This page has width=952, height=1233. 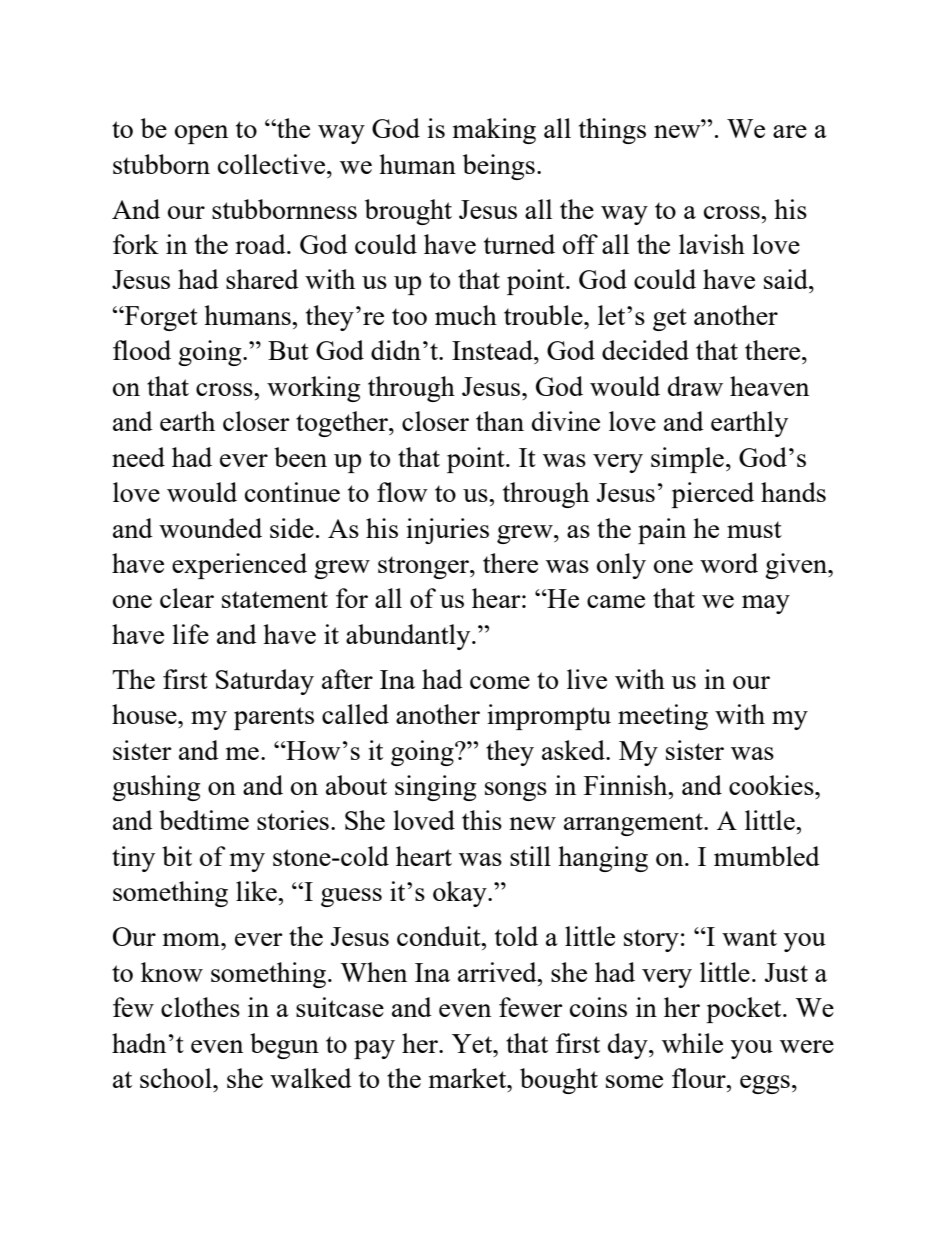 What do you see at coordinates (499, 167) in the page?
I see `beings` at bounding box center [499, 167].
